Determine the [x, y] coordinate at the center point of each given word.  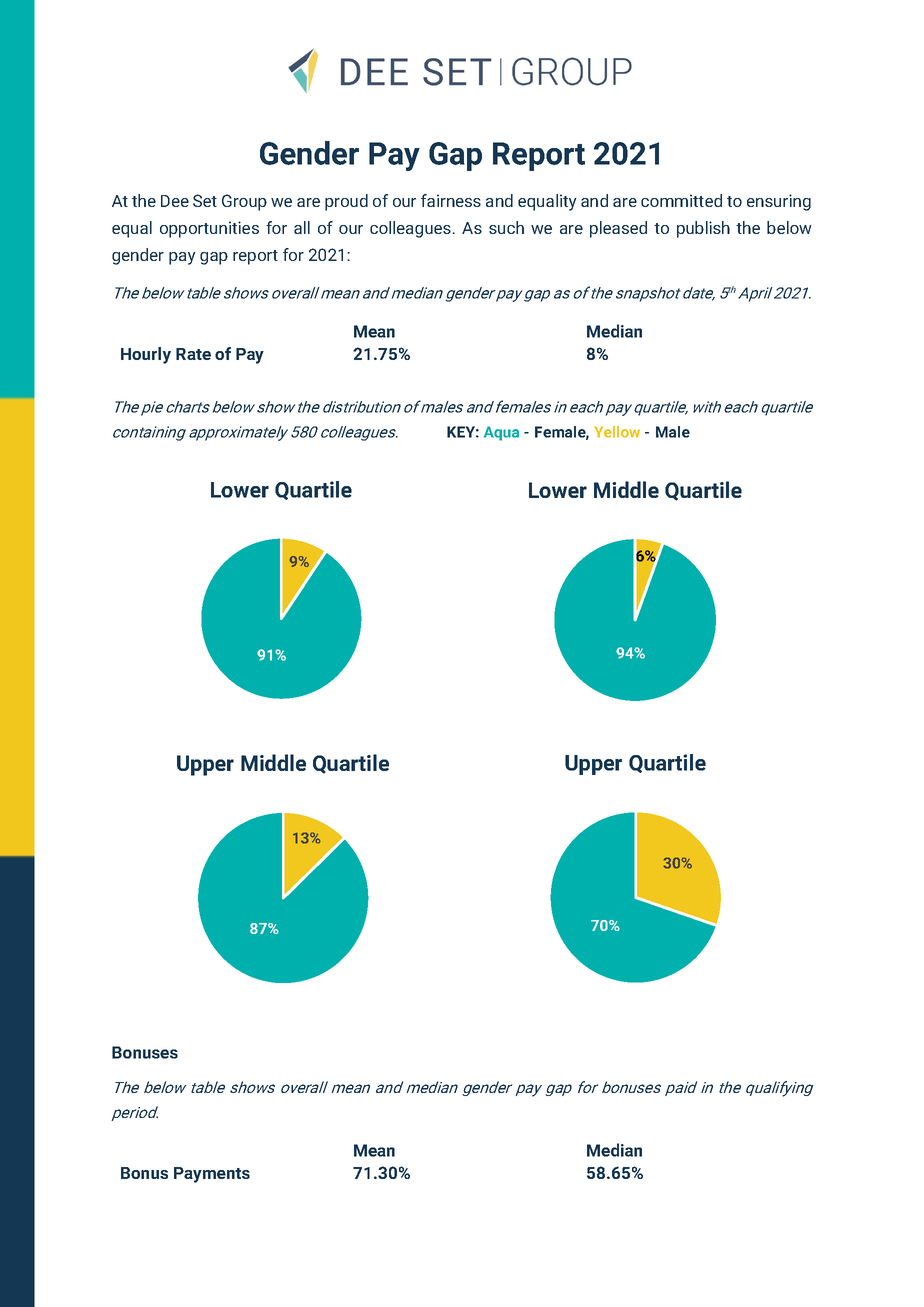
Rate [193, 354]
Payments [212, 1175]
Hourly [146, 355]
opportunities [209, 229]
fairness [451, 200]
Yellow [617, 432]
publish [703, 229]
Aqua [501, 433]
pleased [618, 229]
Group [244, 202]
